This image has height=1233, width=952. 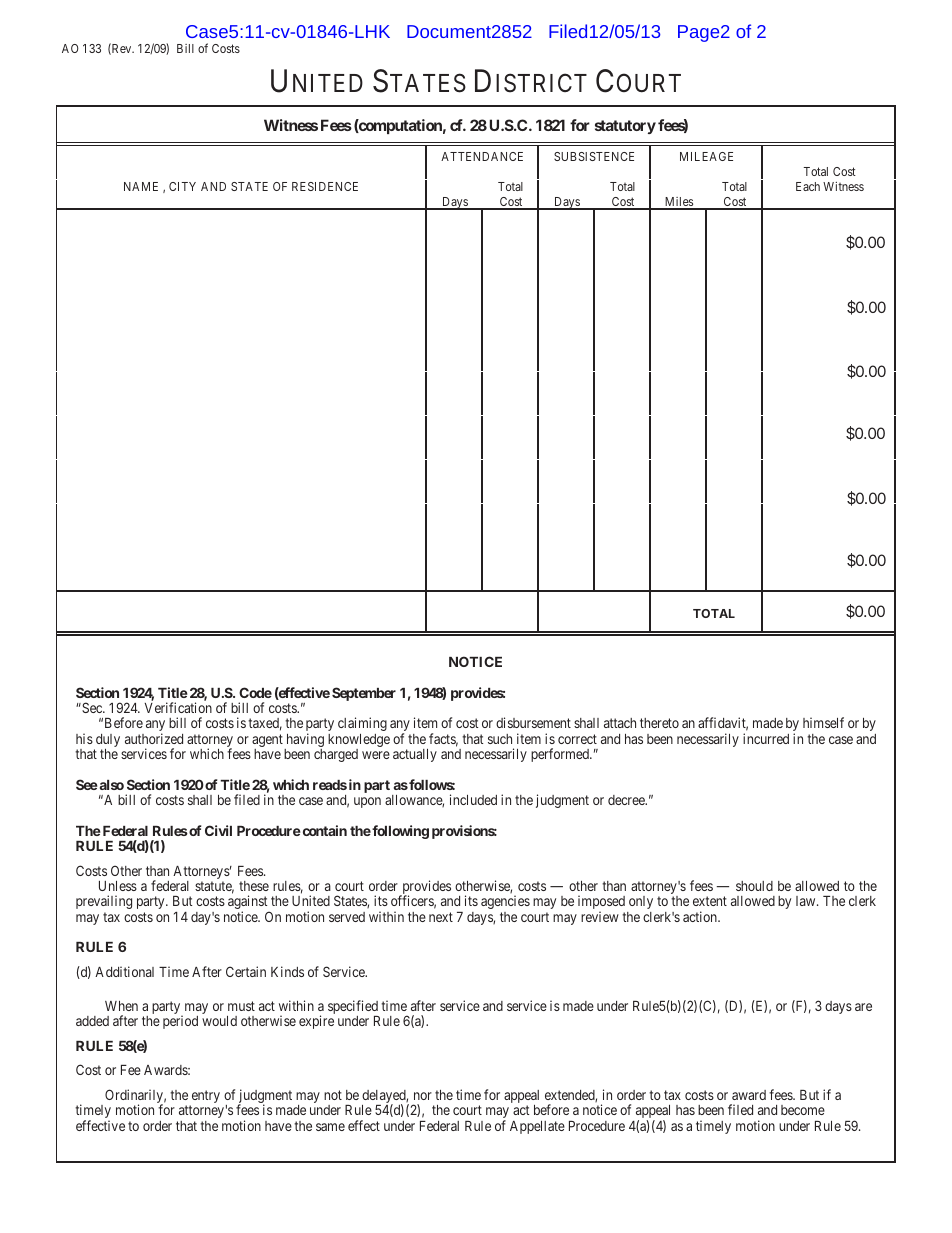 I want to click on RESIDENCE, so click(x=325, y=186).
